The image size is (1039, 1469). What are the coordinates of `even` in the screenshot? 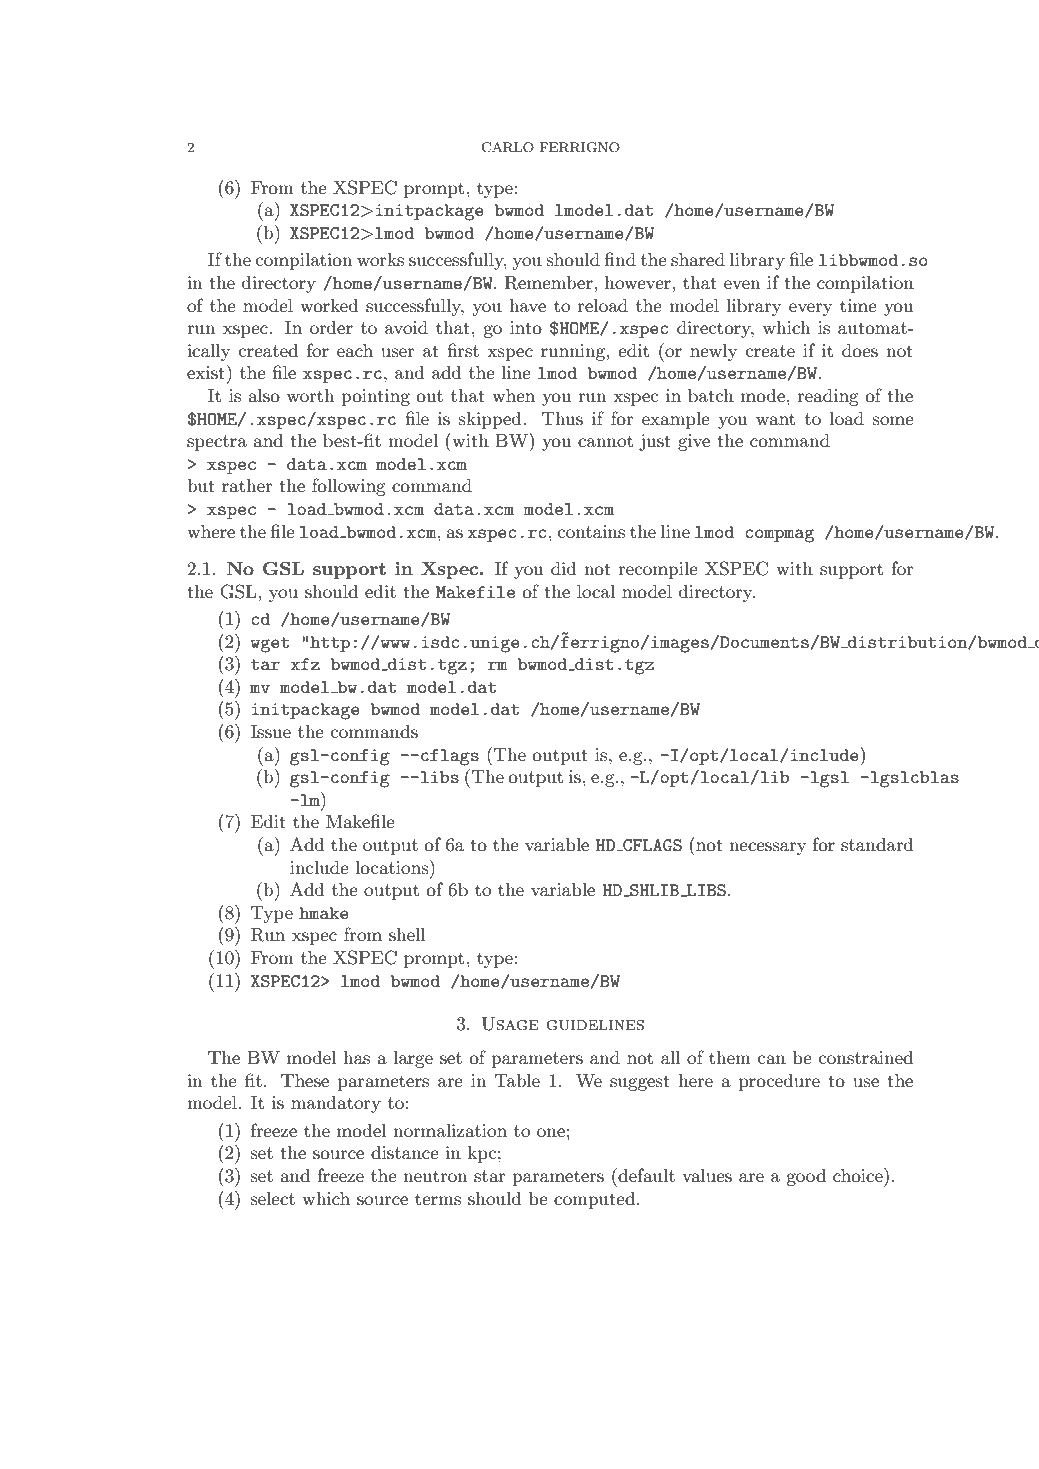 It's located at (742, 284).
